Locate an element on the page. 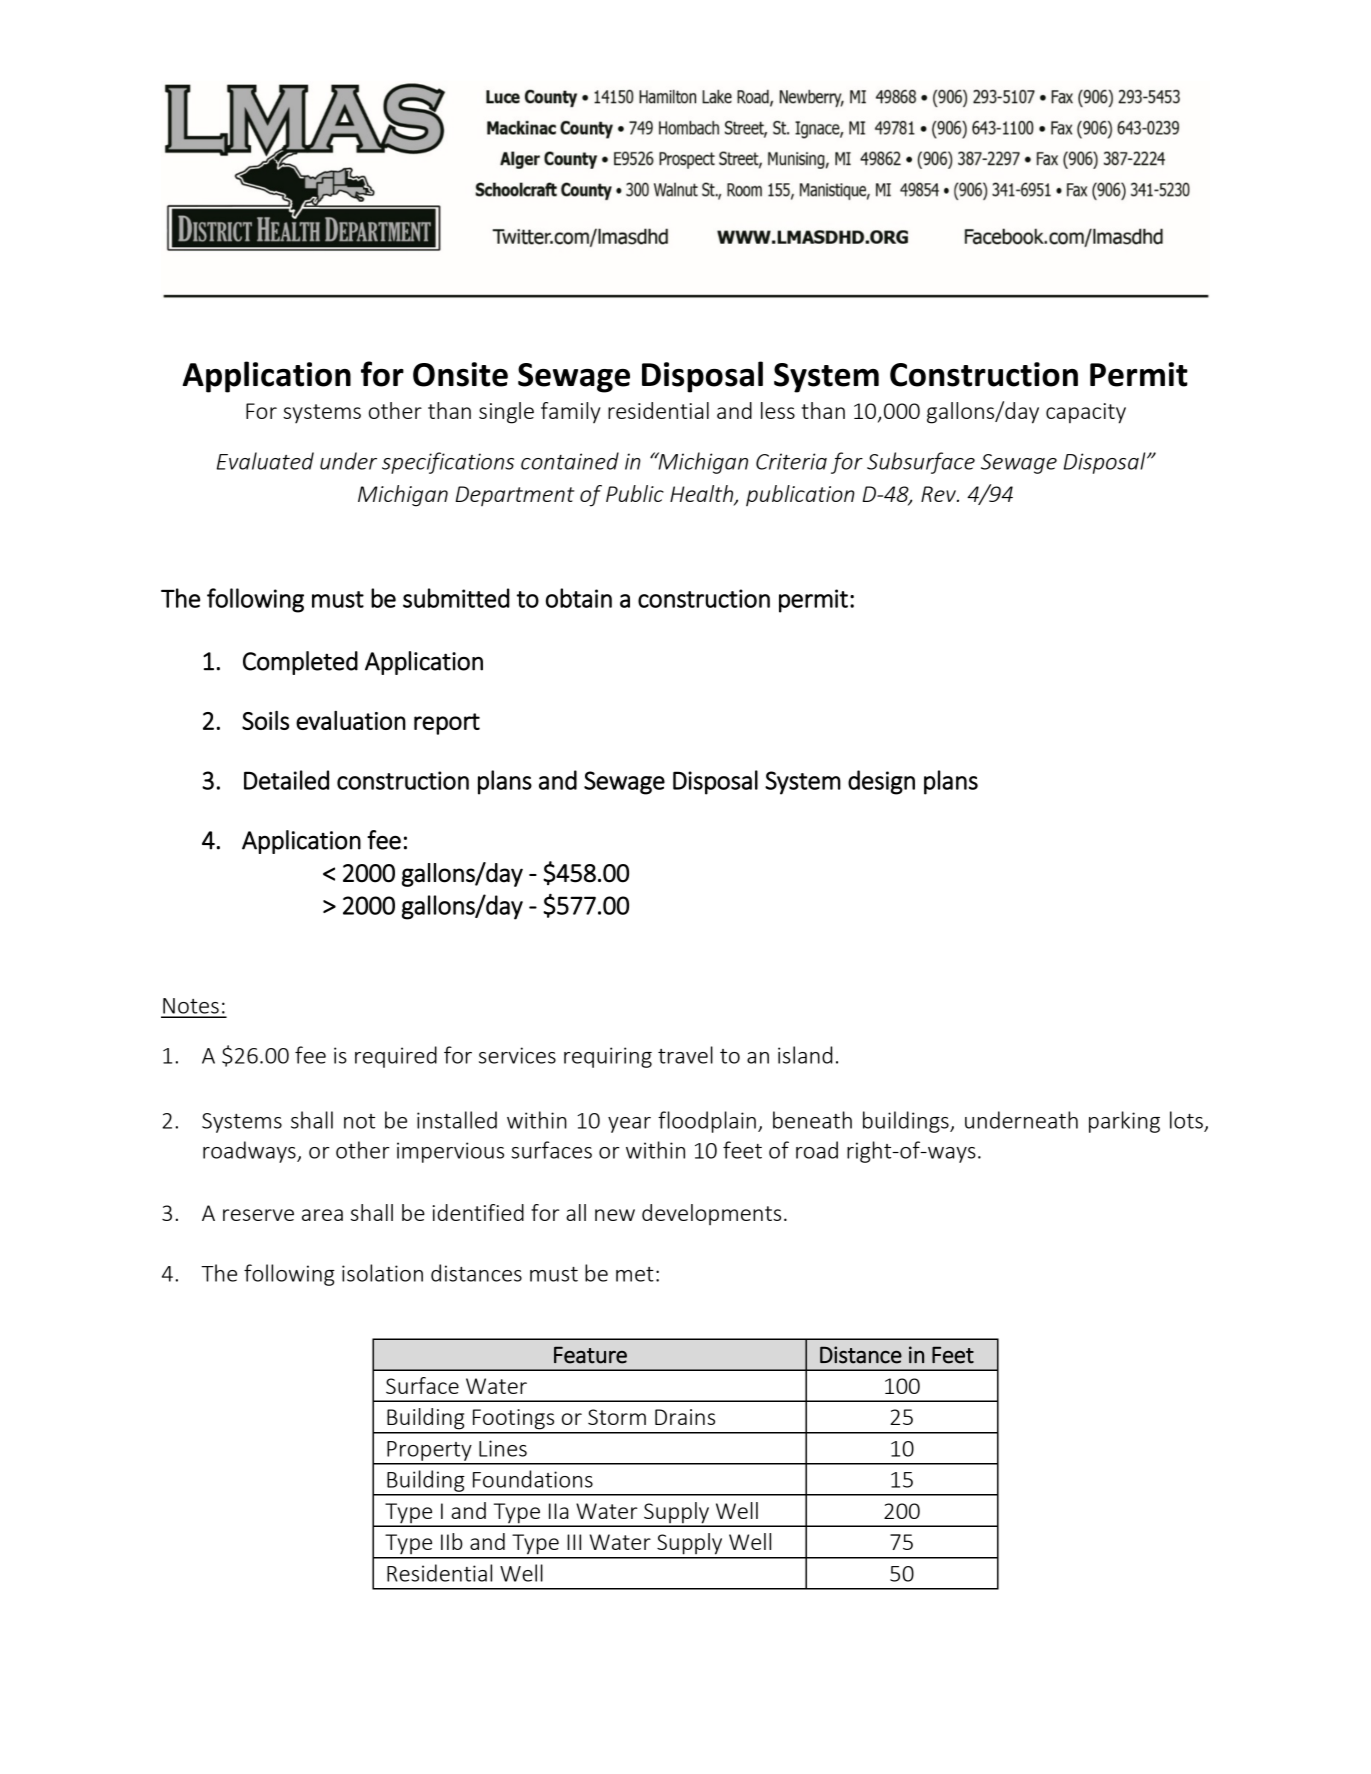 Image resolution: width=1371 pixels, height=1774 pixels. capacity is located at coordinates (1086, 413).
